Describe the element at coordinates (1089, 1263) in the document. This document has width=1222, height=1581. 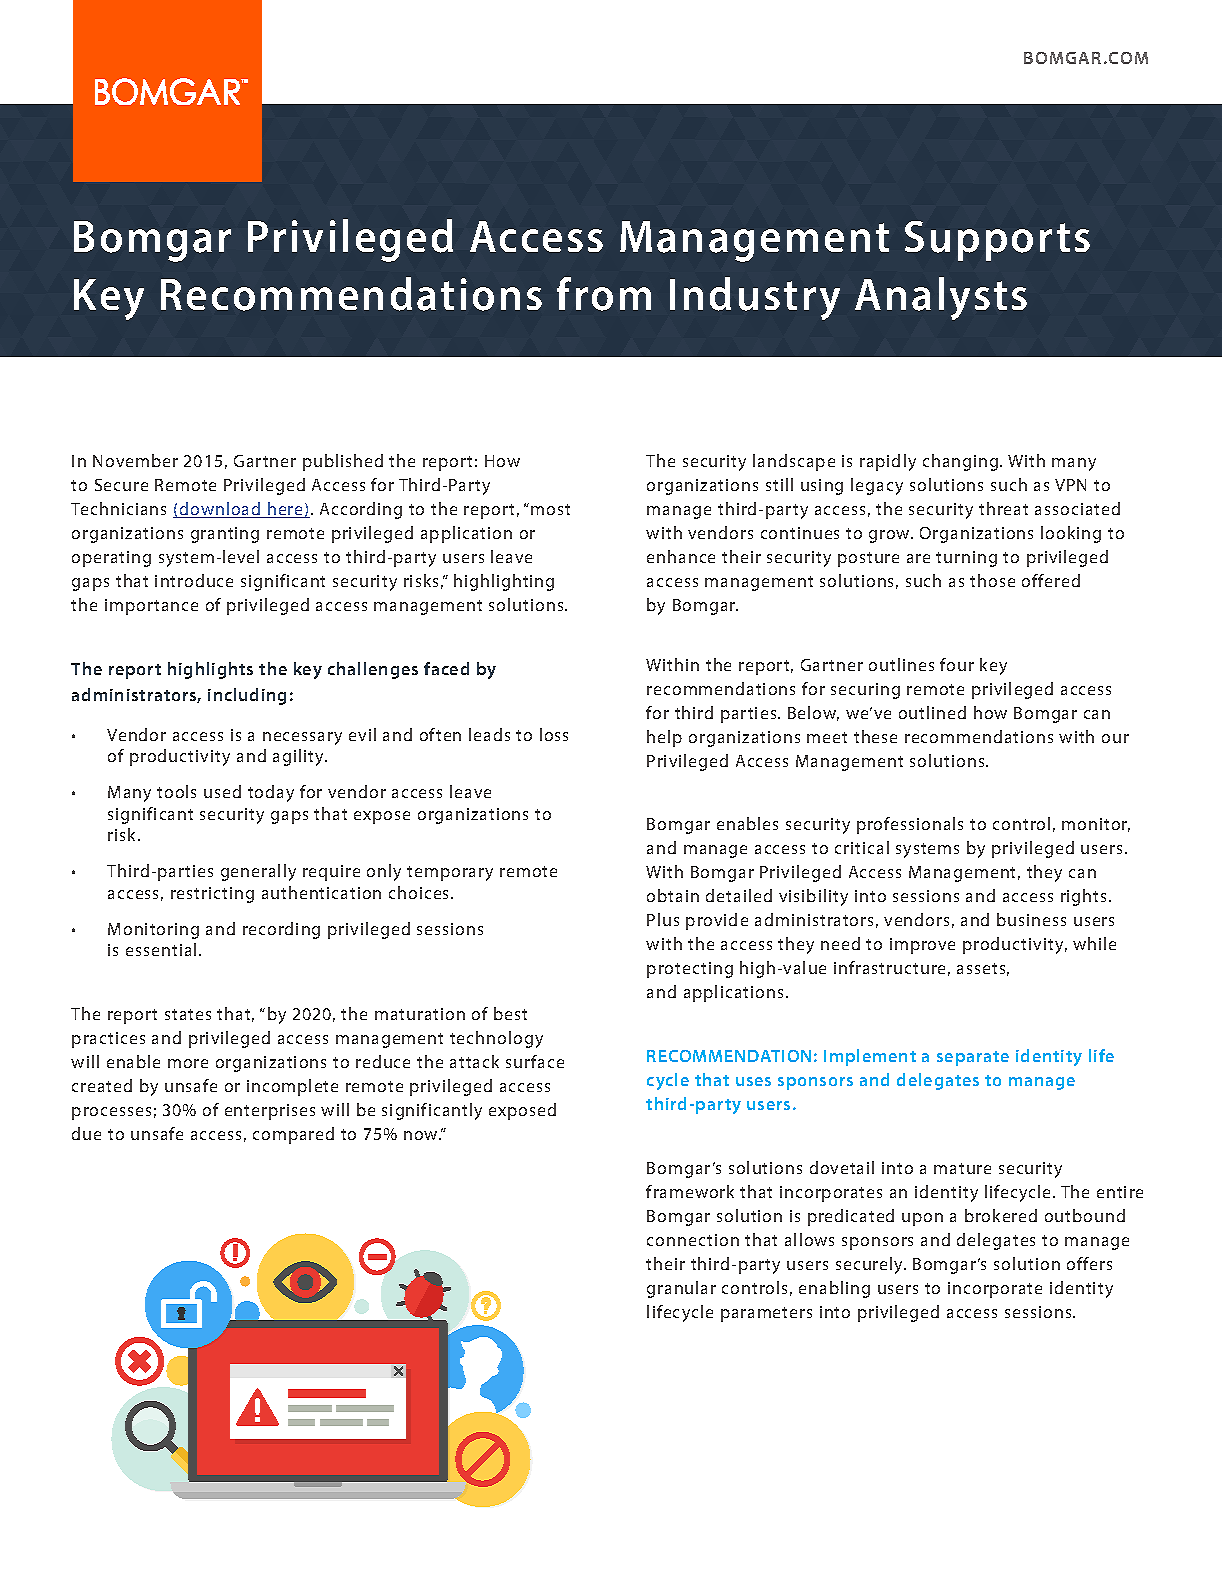
I see `offers` at that location.
